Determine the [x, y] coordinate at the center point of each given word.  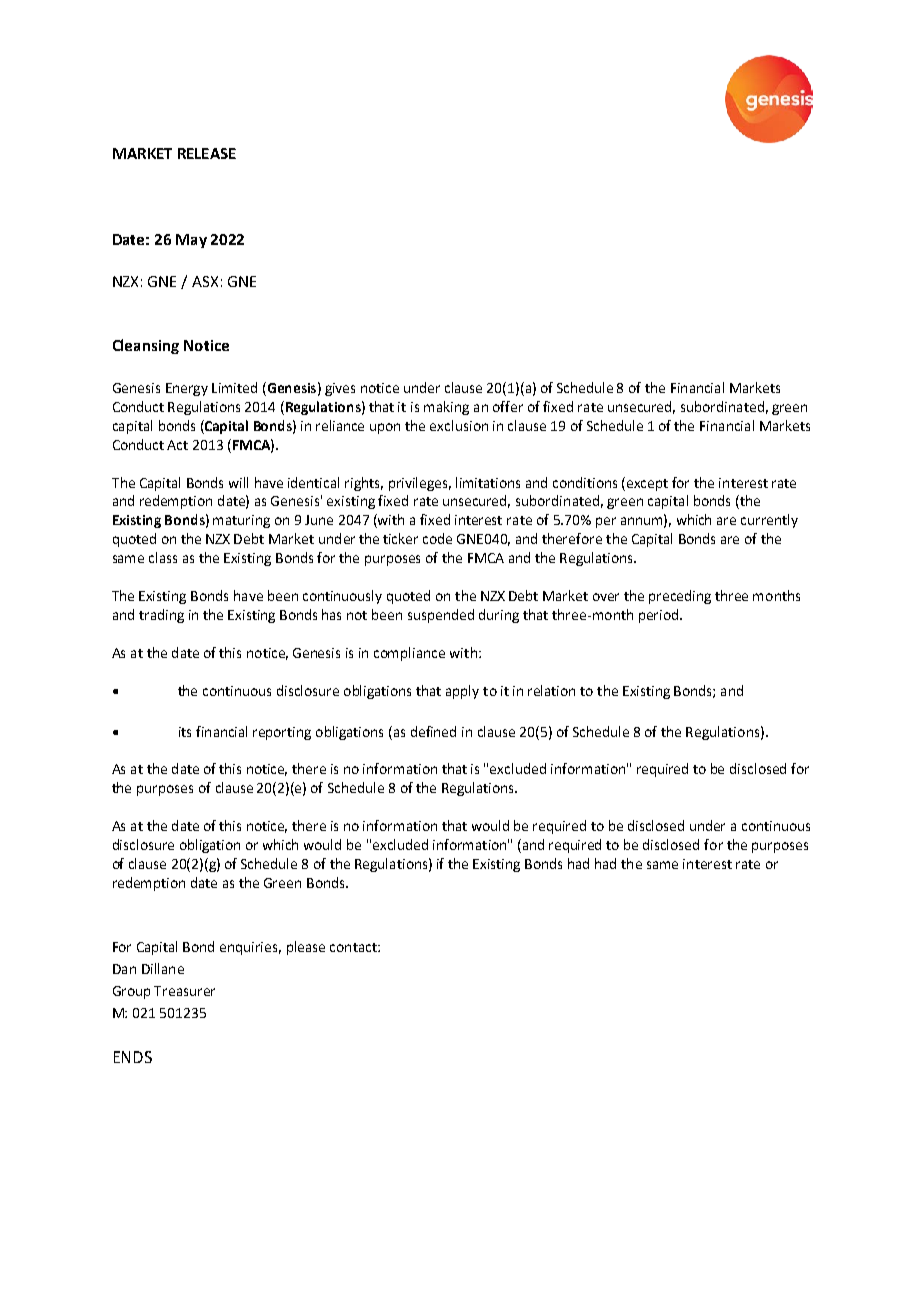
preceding [680, 597]
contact [354, 947]
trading [161, 616]
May [191, 241]
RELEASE [207, 153]
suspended [441, 616]
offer [508, 406]
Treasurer [184, 991]
